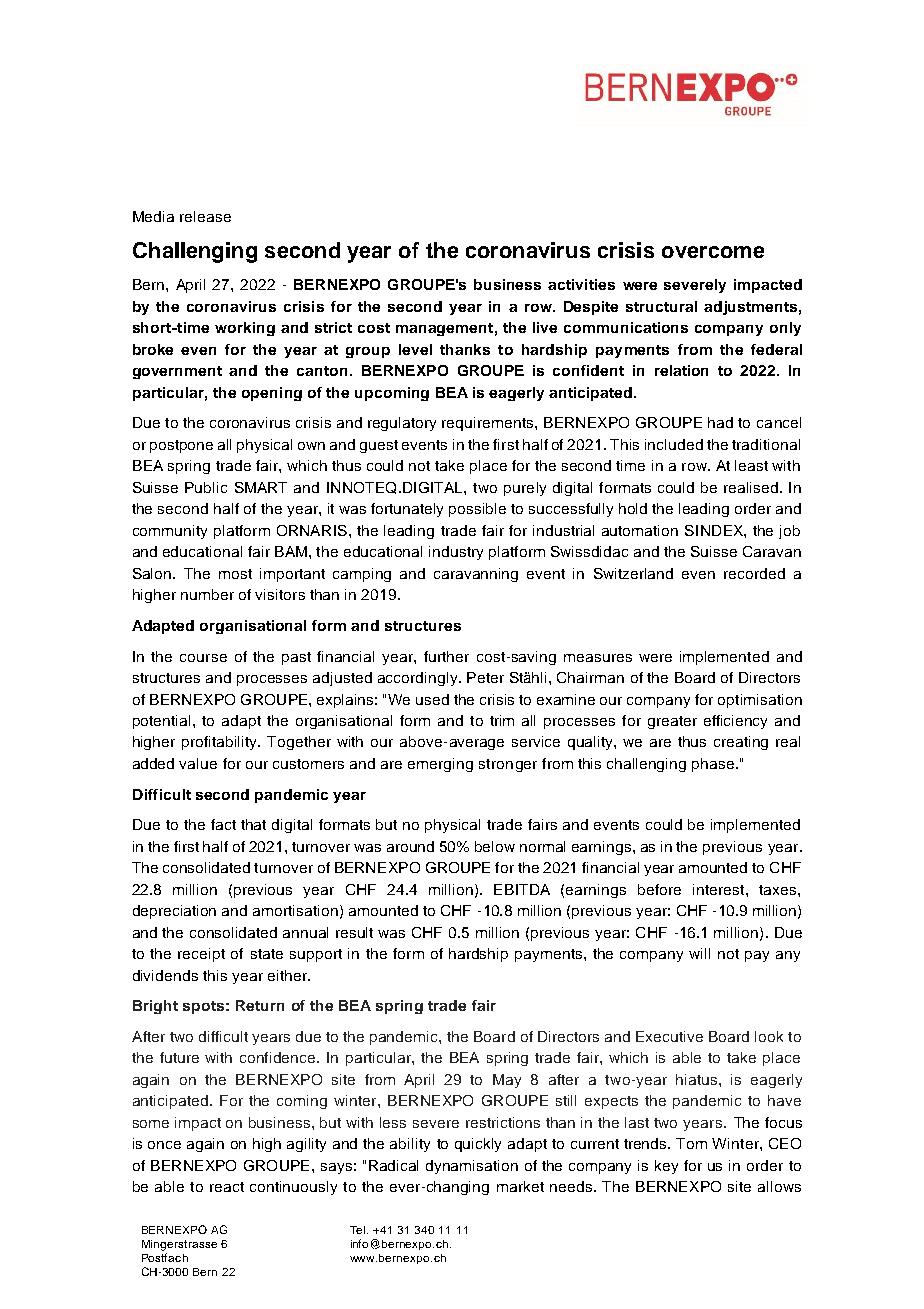 This document has height=1309, width=924. Describe the element at coordinates (581, 284) in the document. I see `activities` at that location.
